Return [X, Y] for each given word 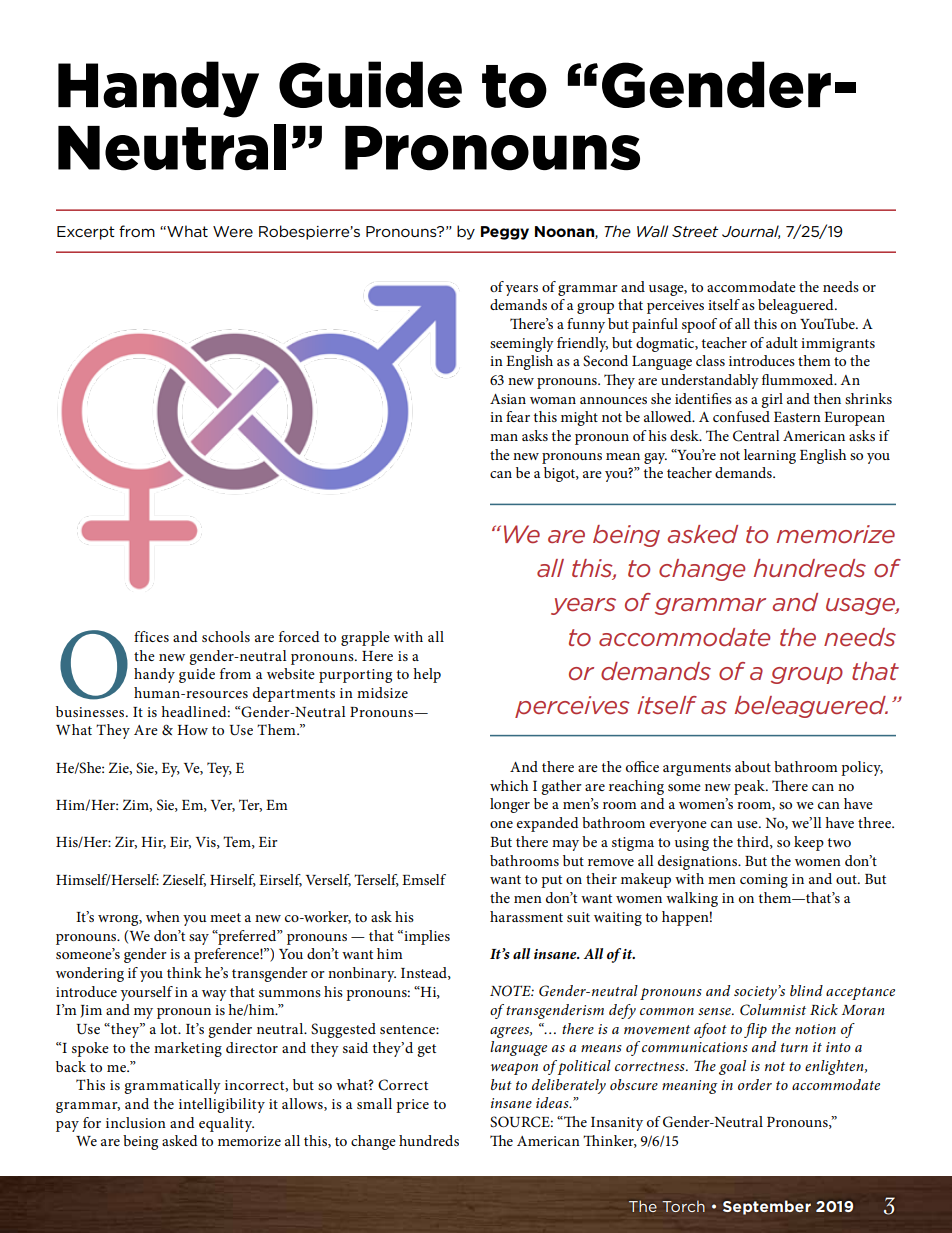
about [753, 766]
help [427, 675]
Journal [751, 232]
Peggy [505, 233]
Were [233, 231]
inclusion [136, 1122]
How [192, 730]
